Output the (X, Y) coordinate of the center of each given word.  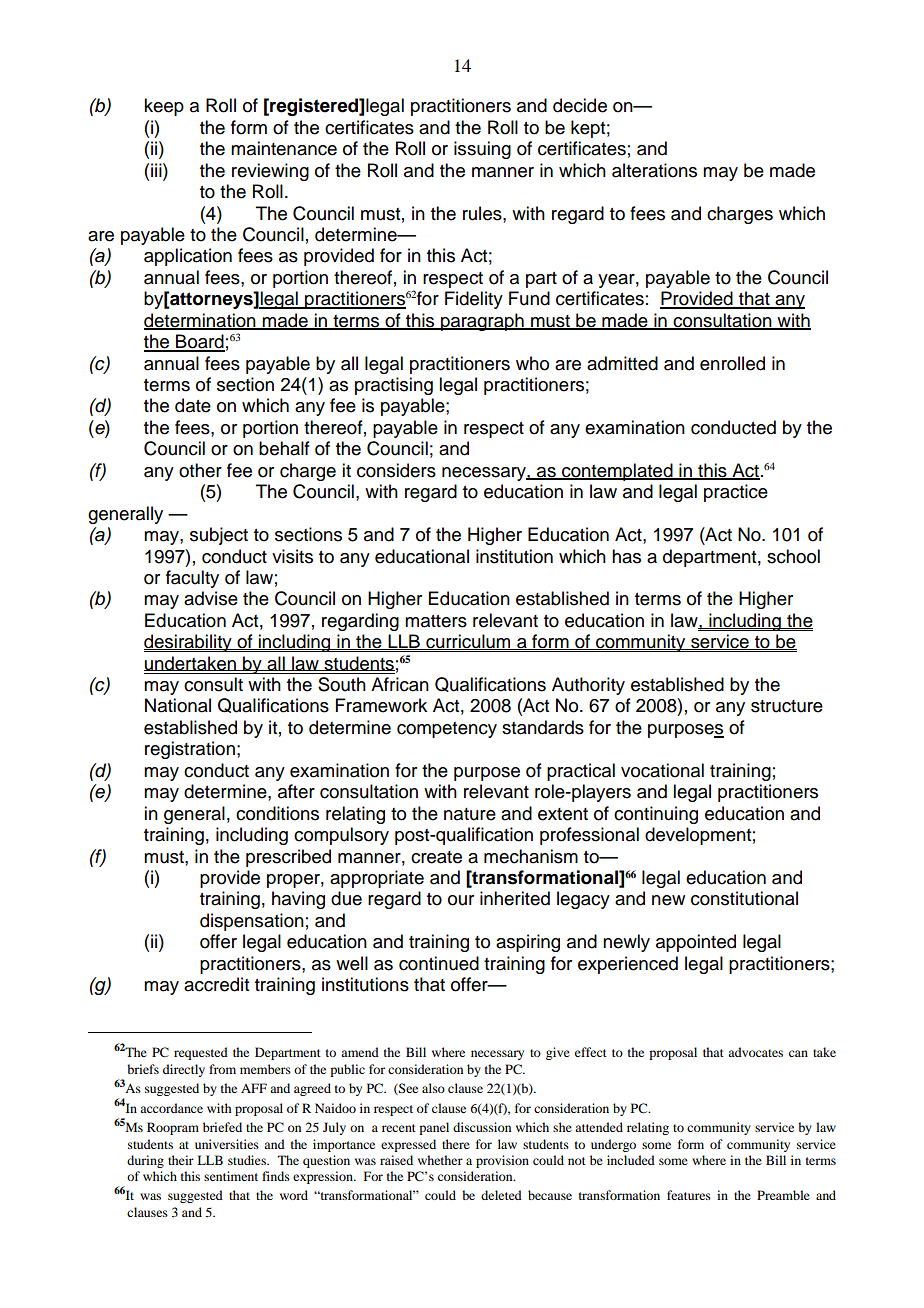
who (532, 363)
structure (787, 706)
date (193, 405)
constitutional (744, 898)
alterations (654, 170)
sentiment (231, 1176)
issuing (482, 150)
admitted (622, 363)
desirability (189, 643)
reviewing (270, 172)
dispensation (252, 922)
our (461, 900)
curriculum (468, 642)
